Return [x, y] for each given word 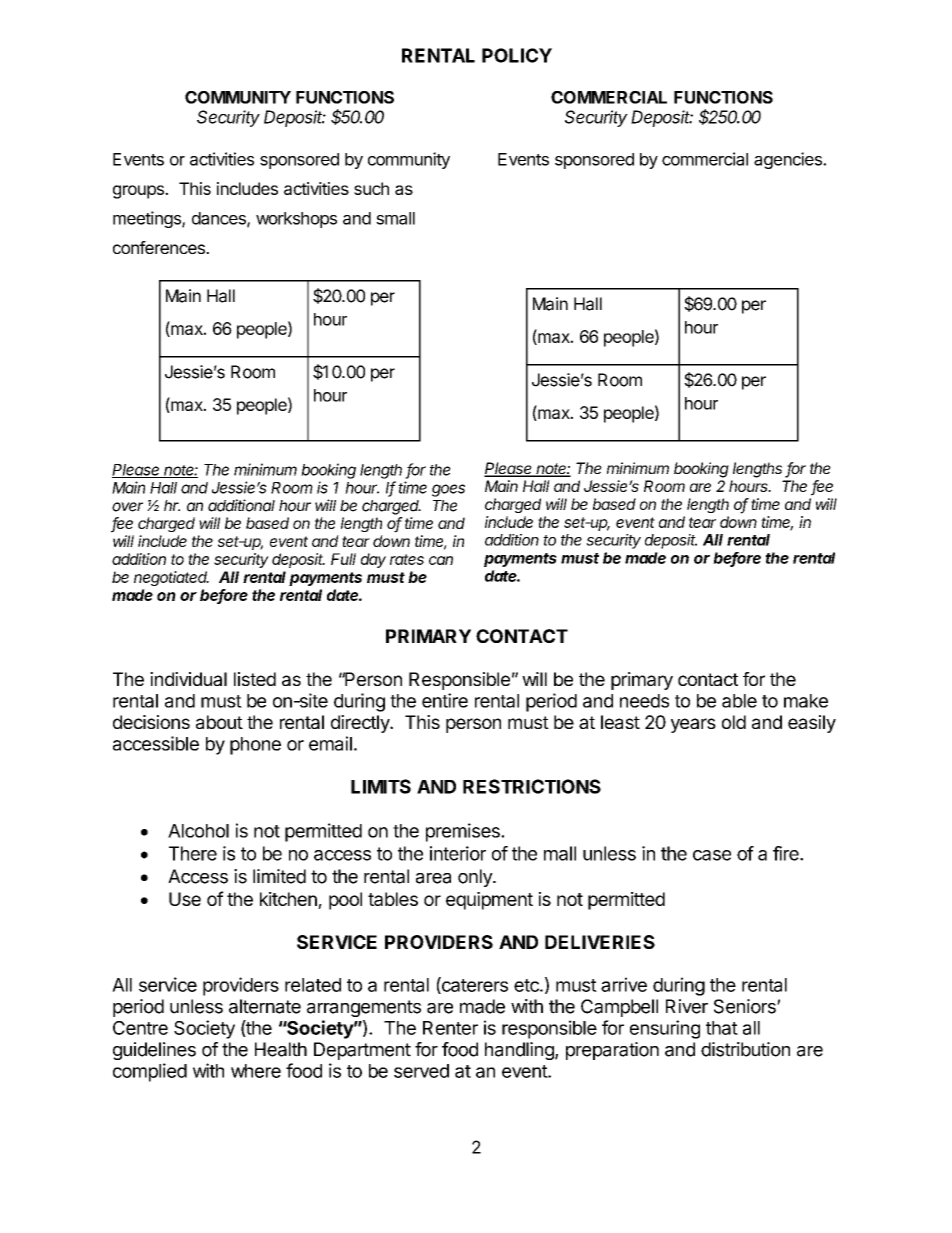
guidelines [154, 1051]
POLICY [517, 55]
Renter [450, 1028]
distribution [745, 1049]
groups [139, 192]
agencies [789, 160]
